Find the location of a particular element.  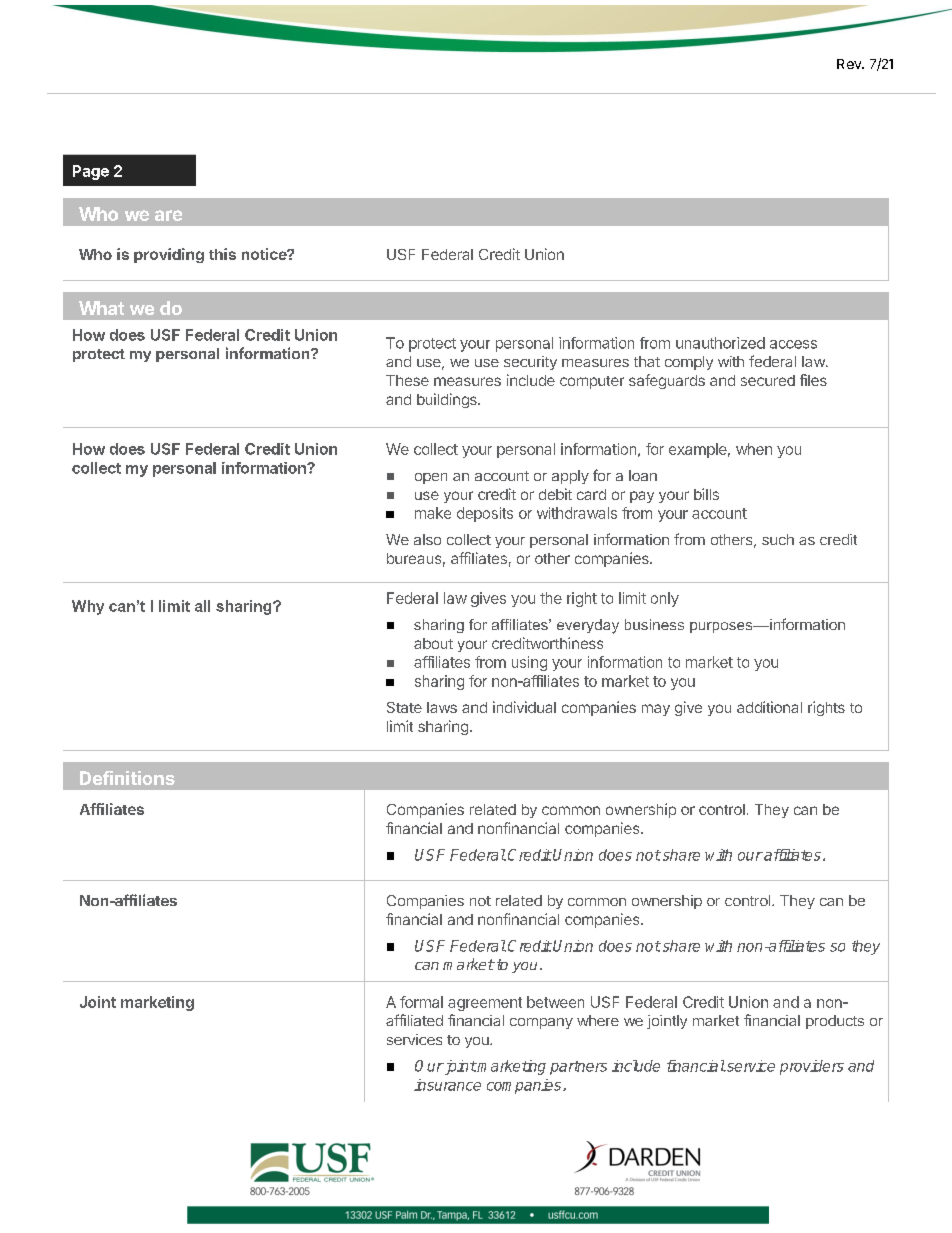

formal is located at coordinates (421, 1002).
